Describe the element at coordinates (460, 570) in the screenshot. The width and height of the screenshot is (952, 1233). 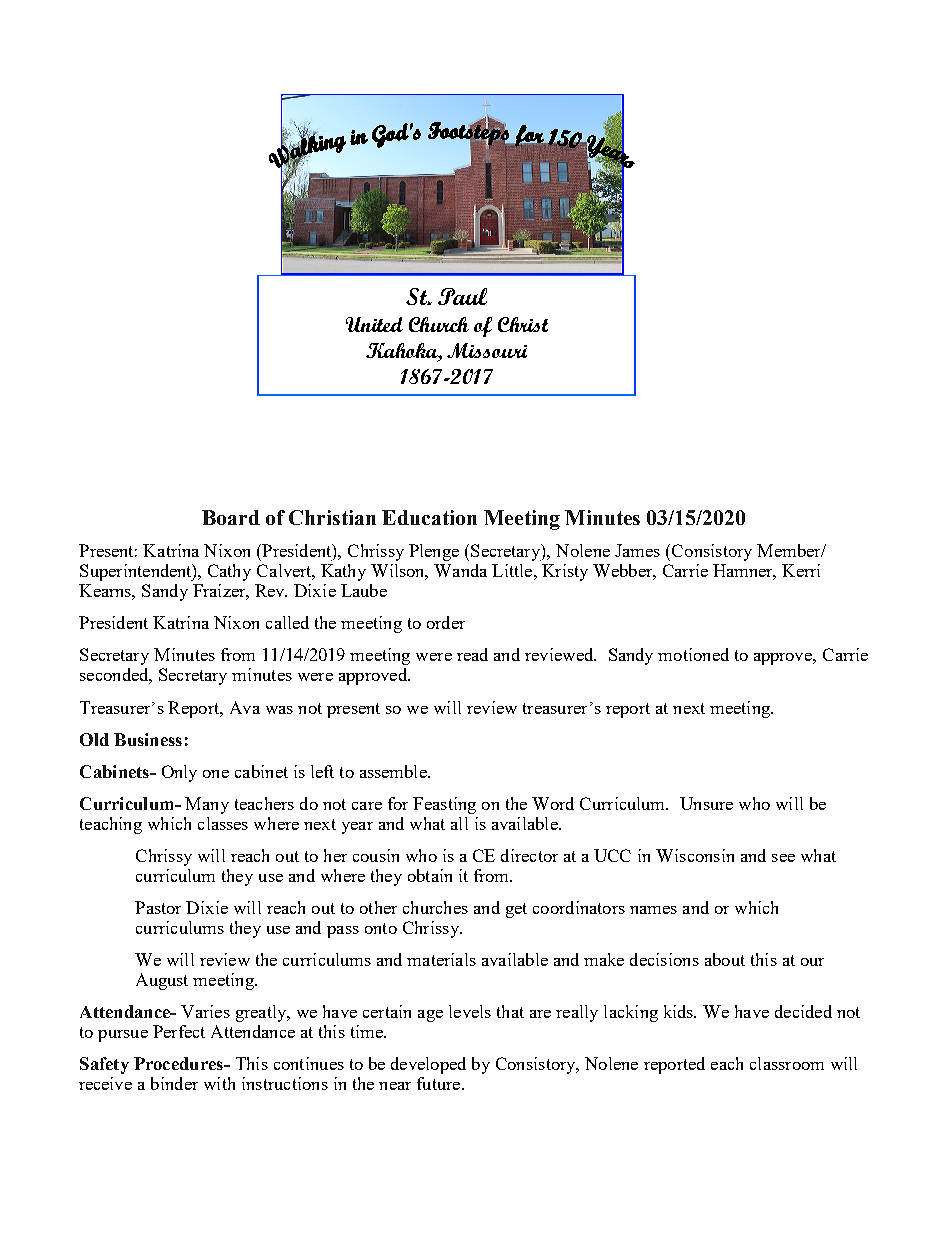
I see `Wanda` at that location.
